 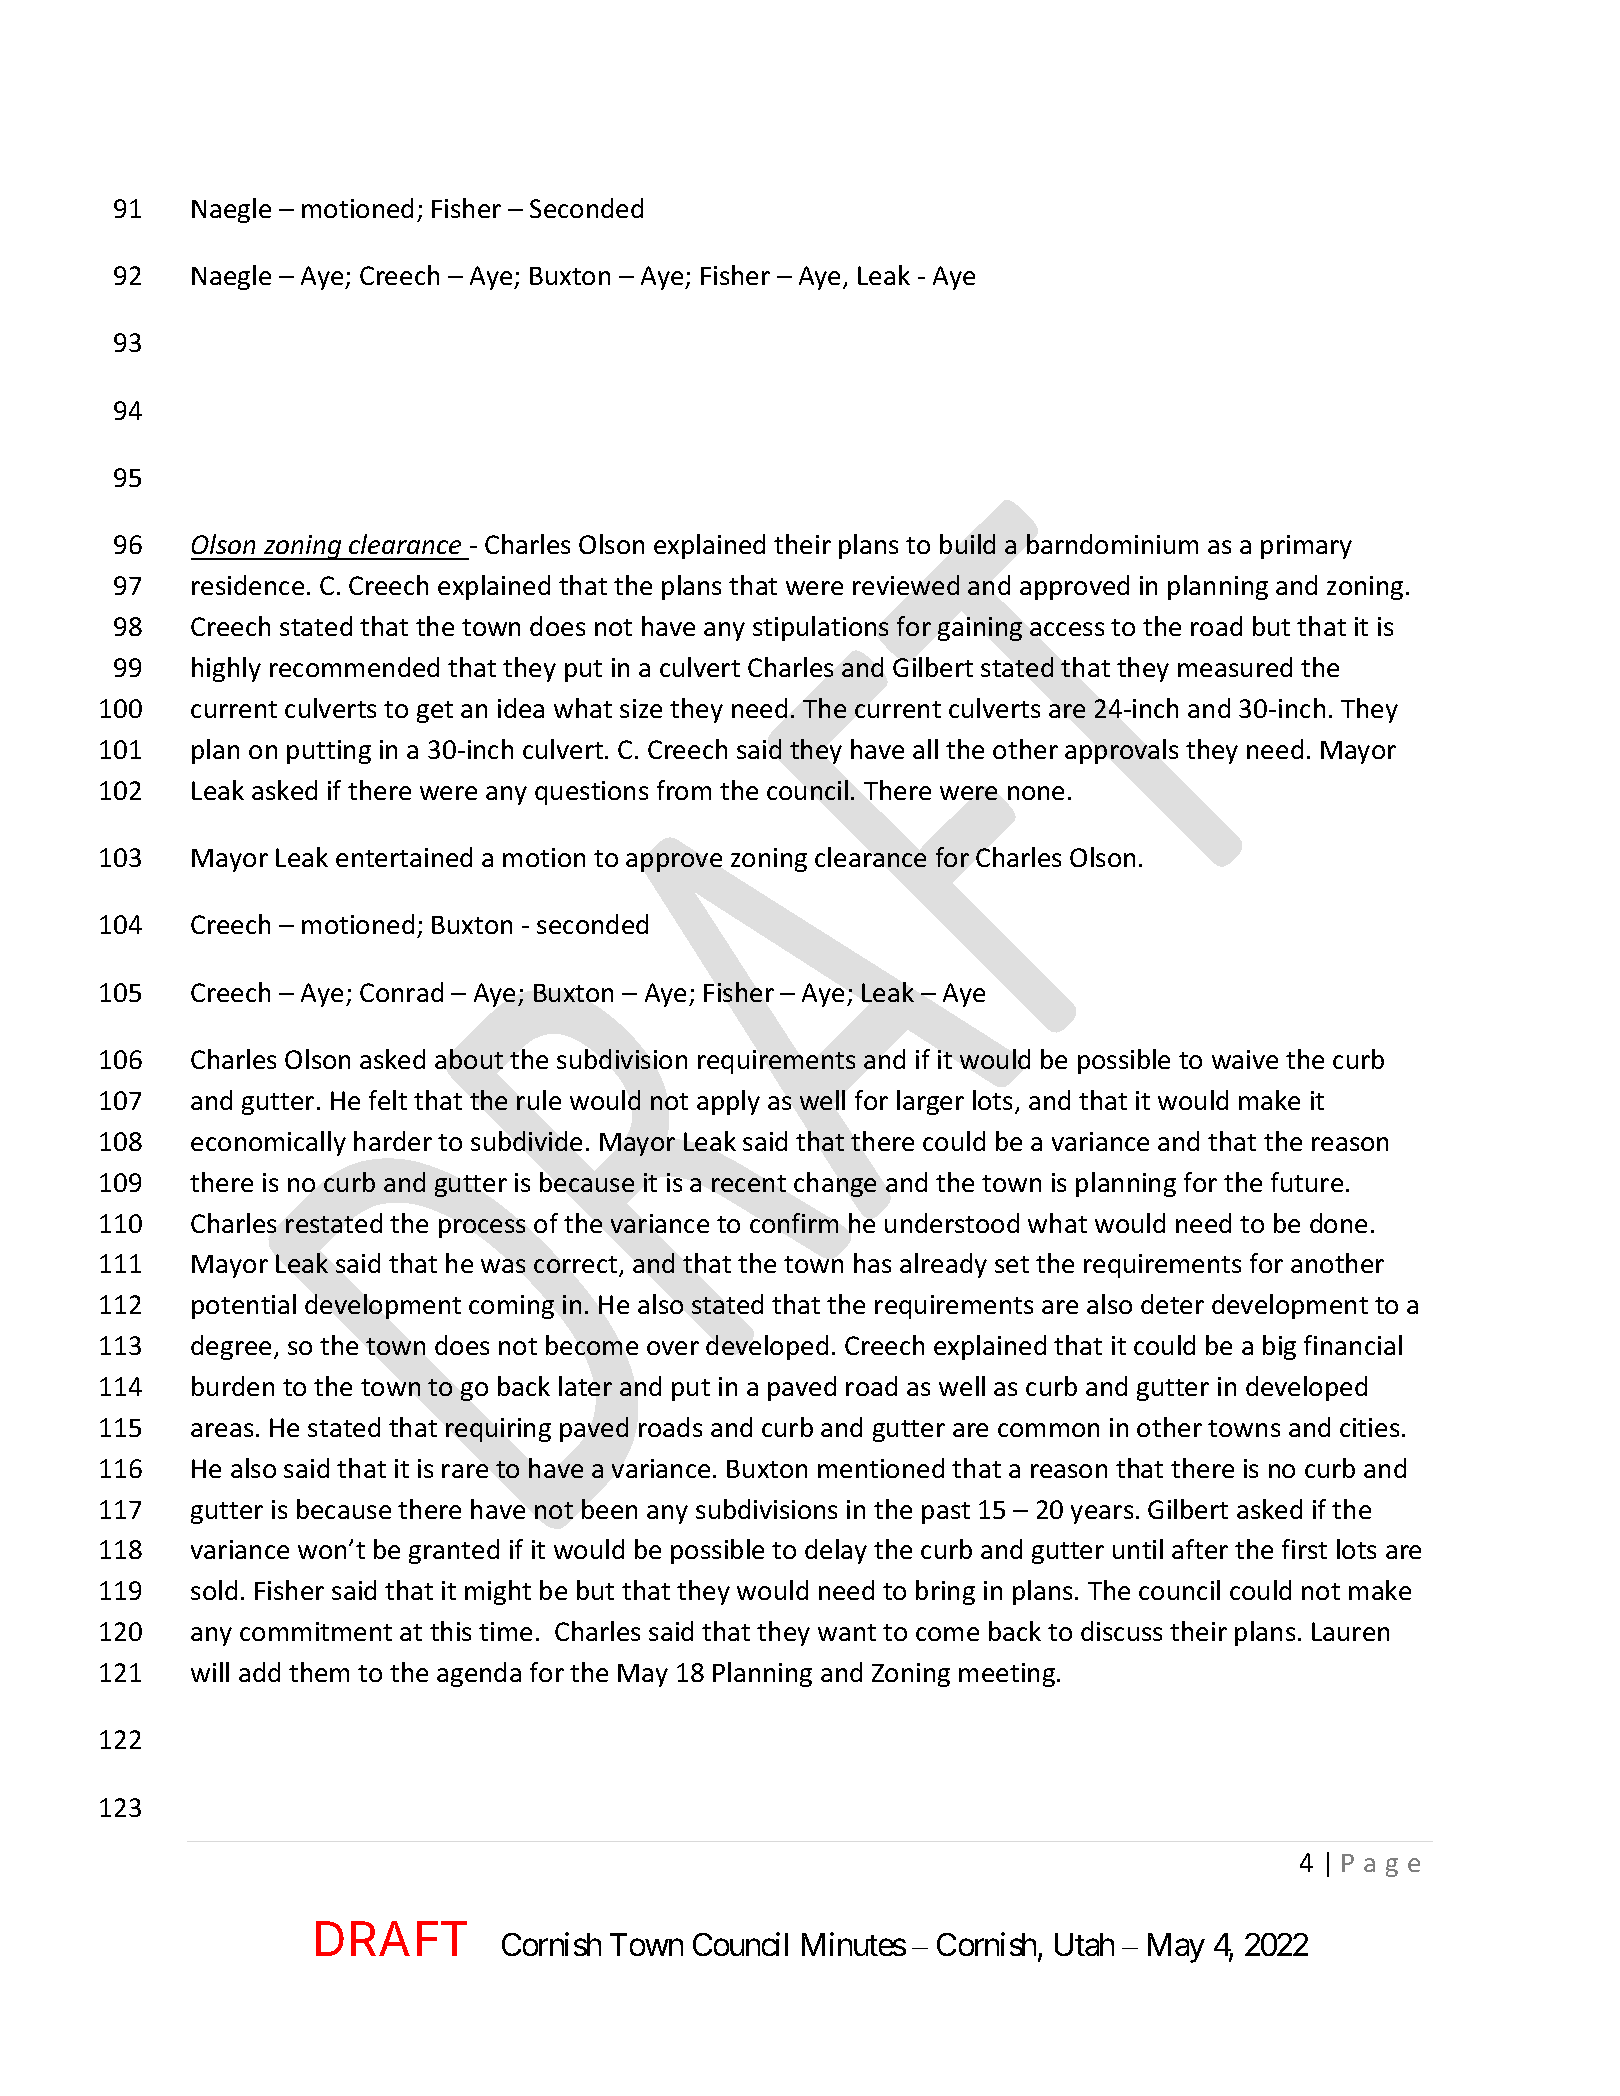 What do you see at coordinates (248, 585) in the page?
I see `residence` at bounding box center [248, 585].
